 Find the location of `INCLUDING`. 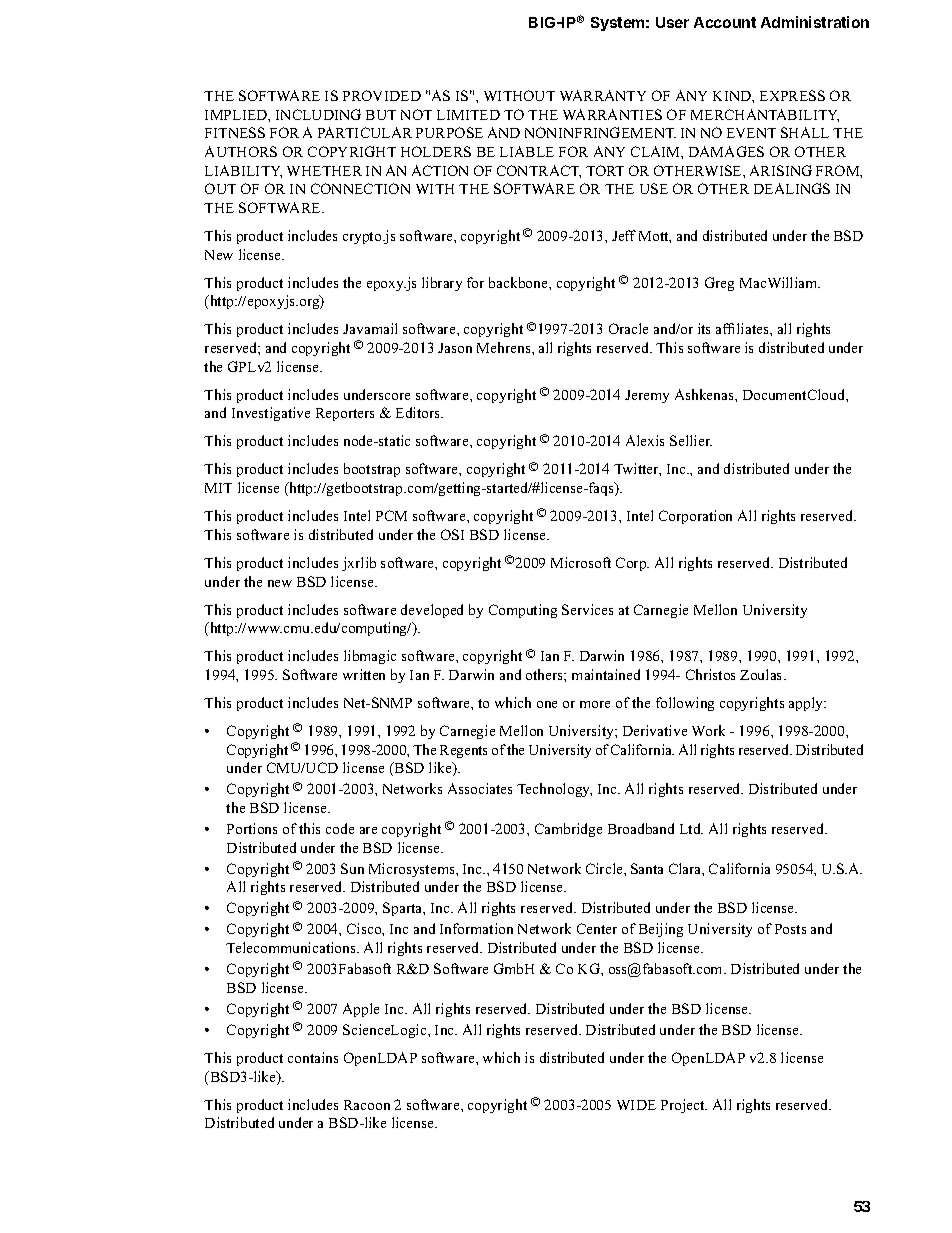

INCLUDING is located at coordinates (318, 114).
